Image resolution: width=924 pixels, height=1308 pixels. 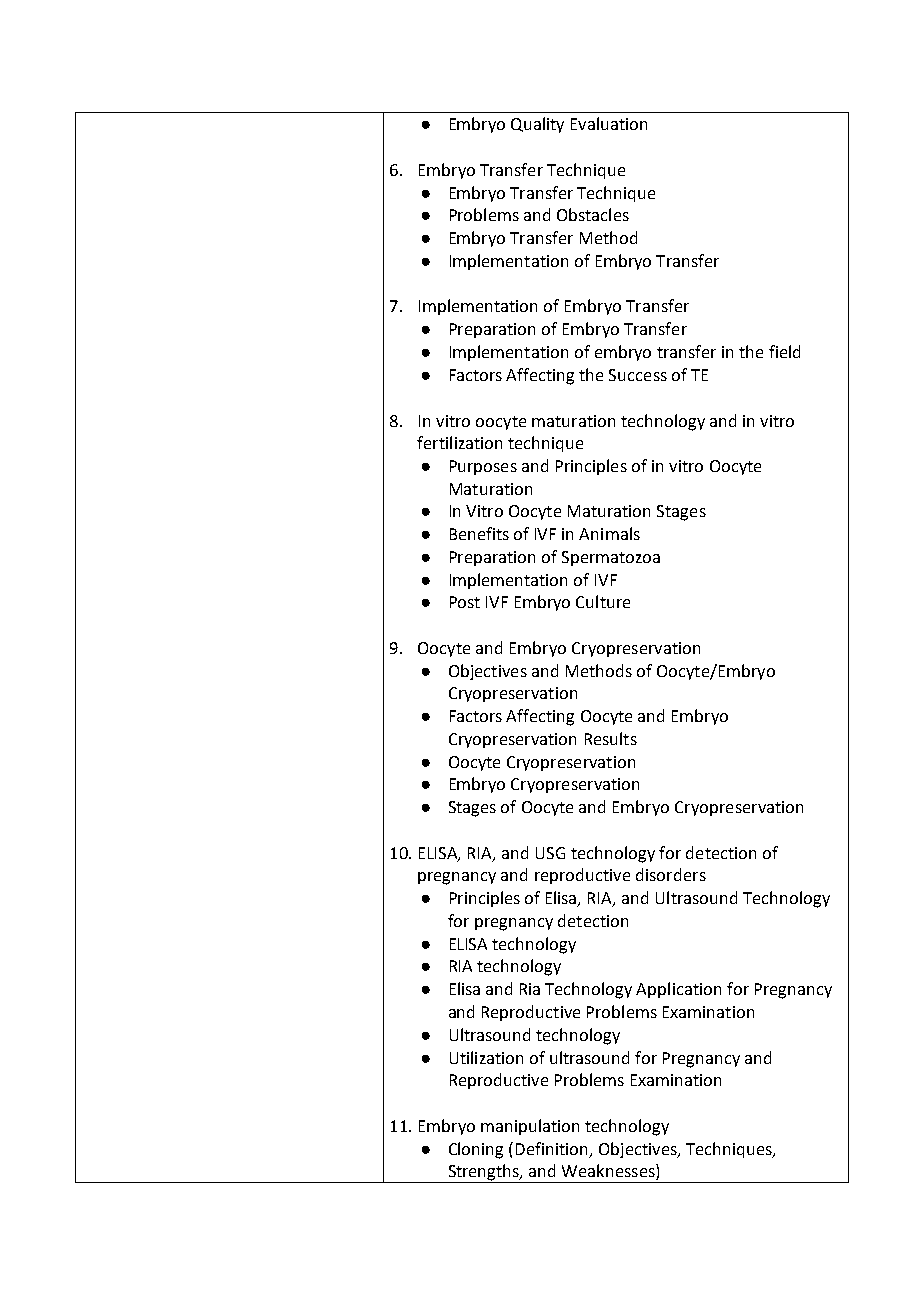 I want to click on Post, so click(x=465, y=602).
